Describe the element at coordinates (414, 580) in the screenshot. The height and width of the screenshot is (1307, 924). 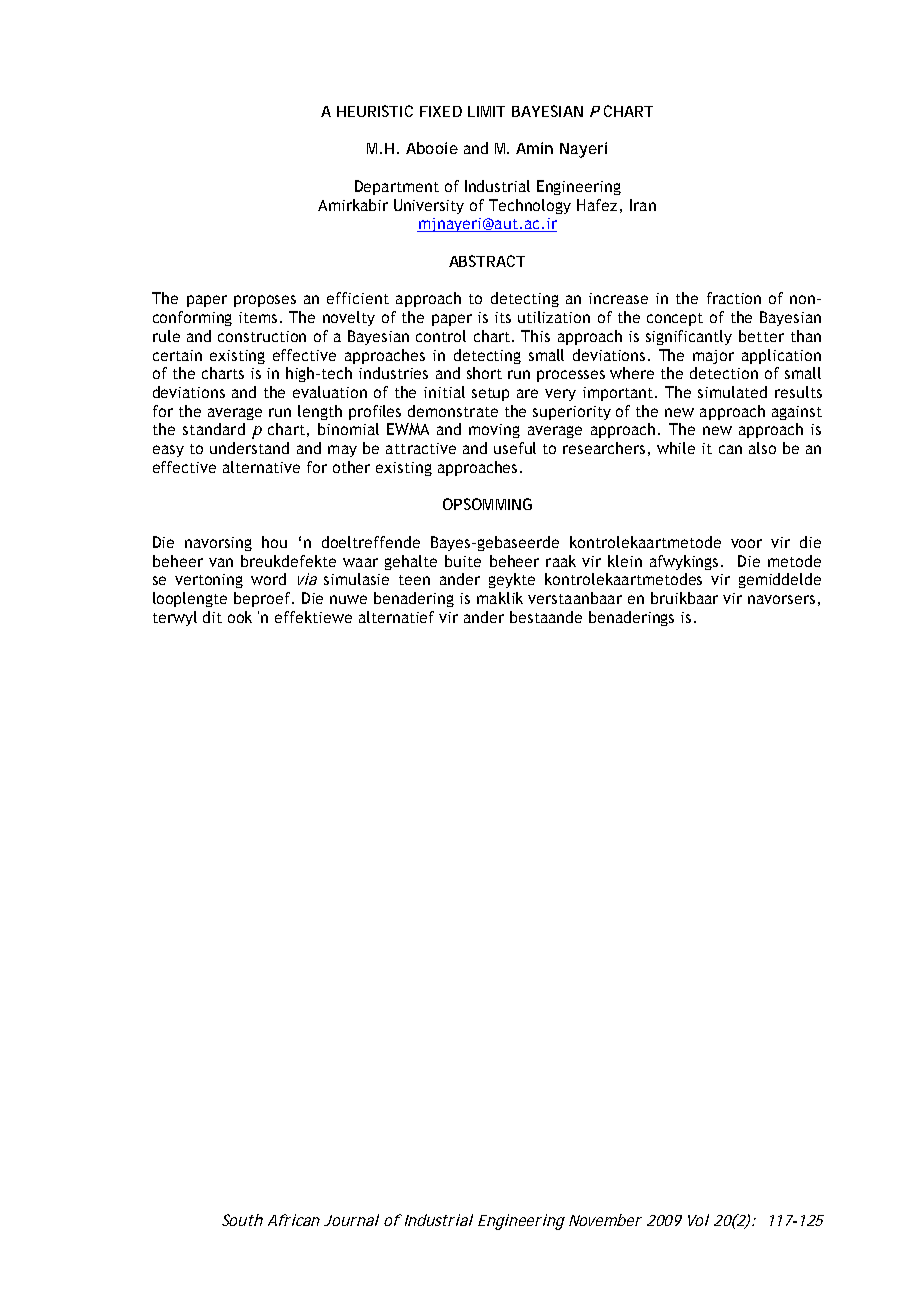
I see `teen` at that location.
